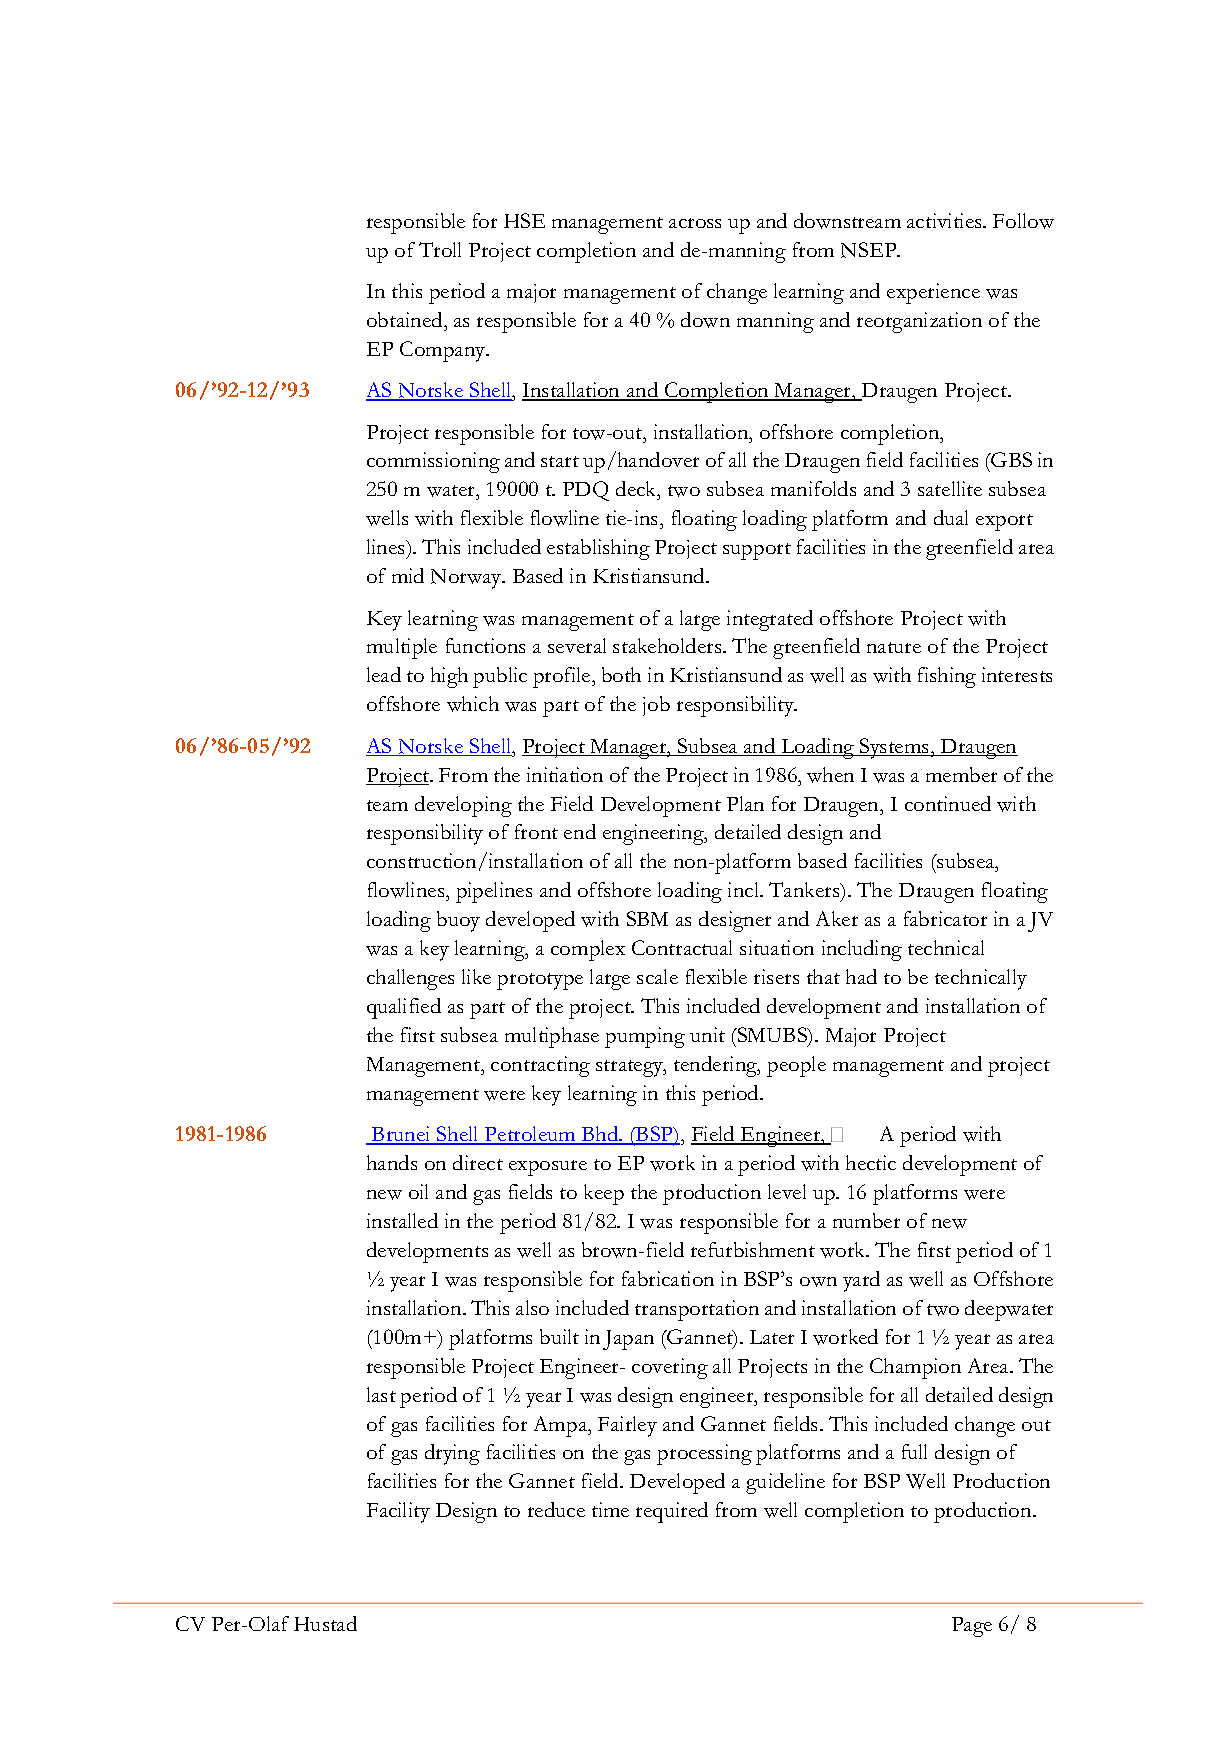 This image has width=1230, height=1740. Describe the element at coordinates (458, 921) in the image. I see `buoy` at that location.
